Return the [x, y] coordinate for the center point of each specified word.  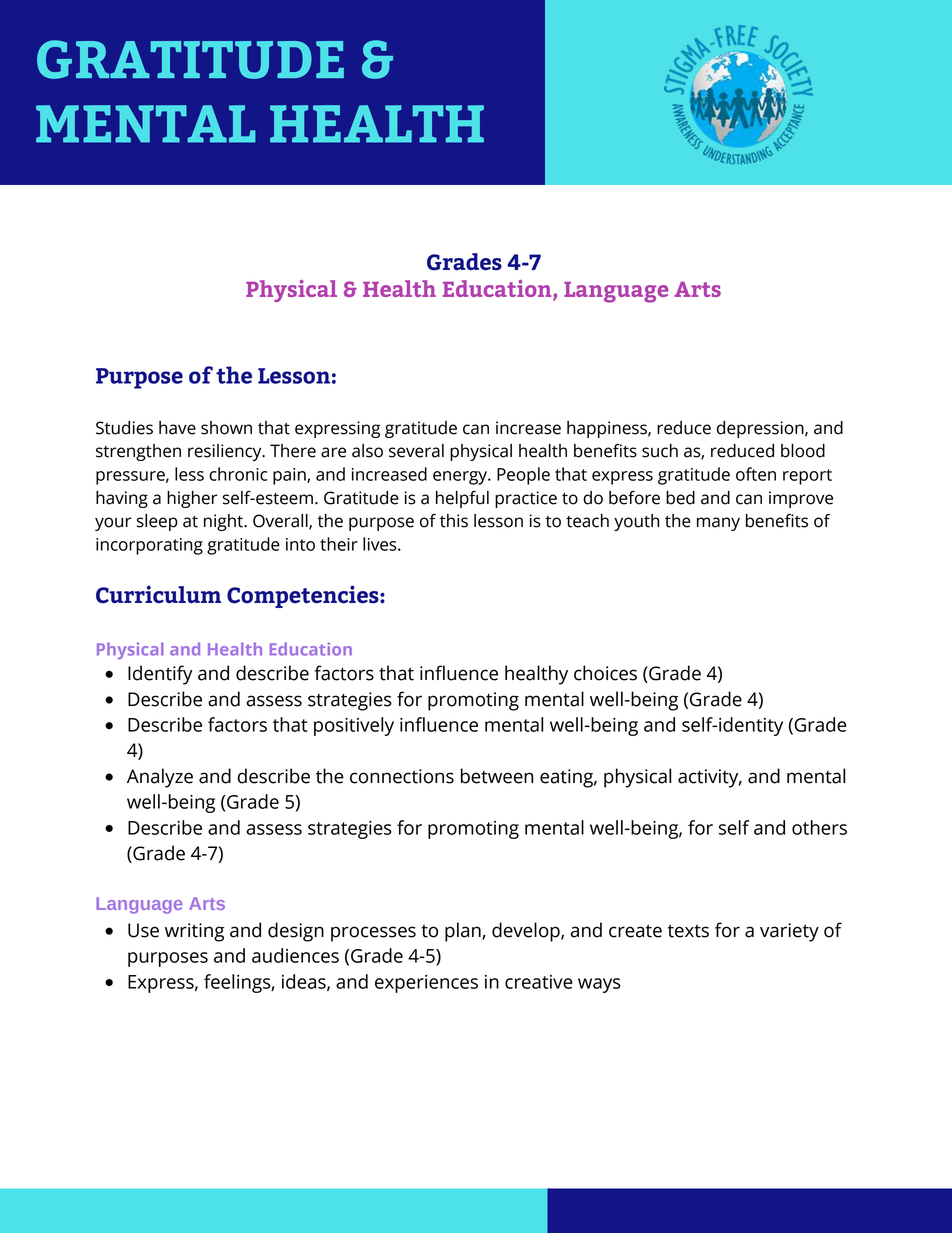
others [819, 827]
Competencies [304, 596]
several [416, 451]
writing [194, 932]
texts [688, 931]
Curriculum [158, 594]
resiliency [226, 452]
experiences [426, 984]
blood [803, 451]
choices [605, 673]
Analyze [160, 778]
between [497, 776]
